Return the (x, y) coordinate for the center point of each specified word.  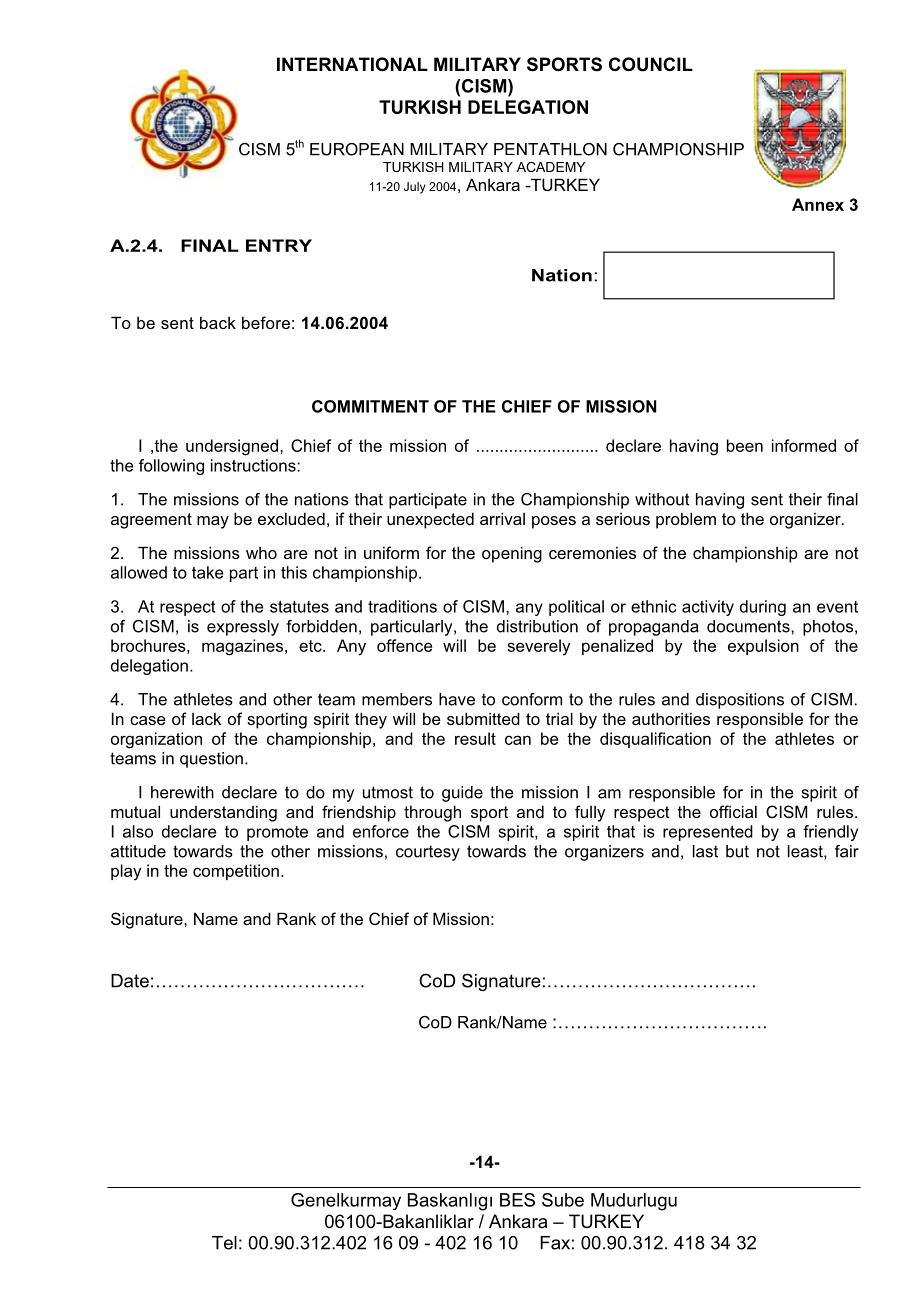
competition (236, 872)
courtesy (428, 853)
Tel (224, 1243)
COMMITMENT (370, 406)
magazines (244, 647)
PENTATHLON (550, 149)
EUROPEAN (357, 149)
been (745, 445)
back (218, 322)
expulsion (763, 647)
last (705, 851)
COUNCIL (651, 64)
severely (538, 647)
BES (517, 1200)
